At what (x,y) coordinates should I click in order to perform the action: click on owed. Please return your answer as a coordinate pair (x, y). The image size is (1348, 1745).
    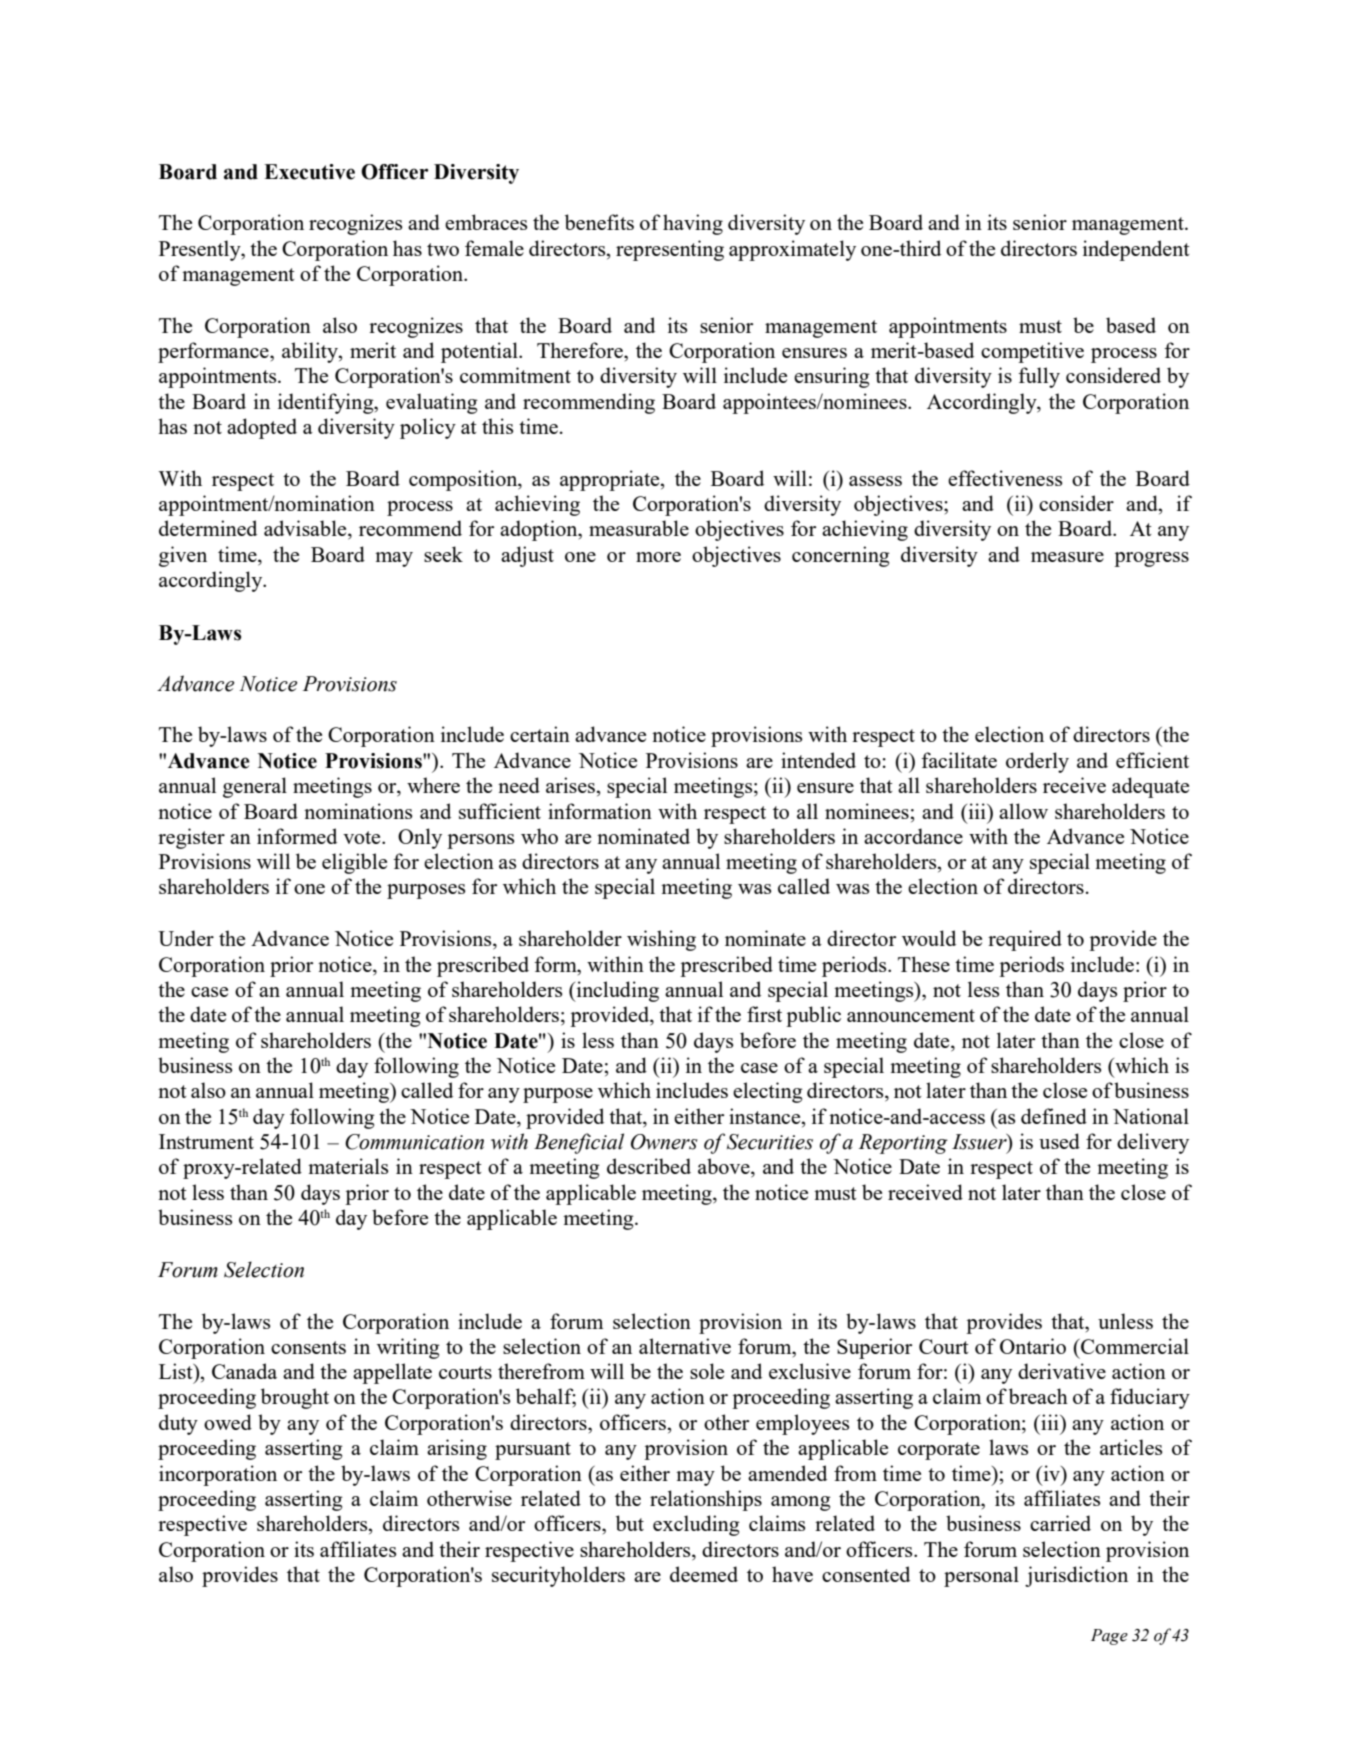
    Looking at the image, I should click on (228, 1422).
